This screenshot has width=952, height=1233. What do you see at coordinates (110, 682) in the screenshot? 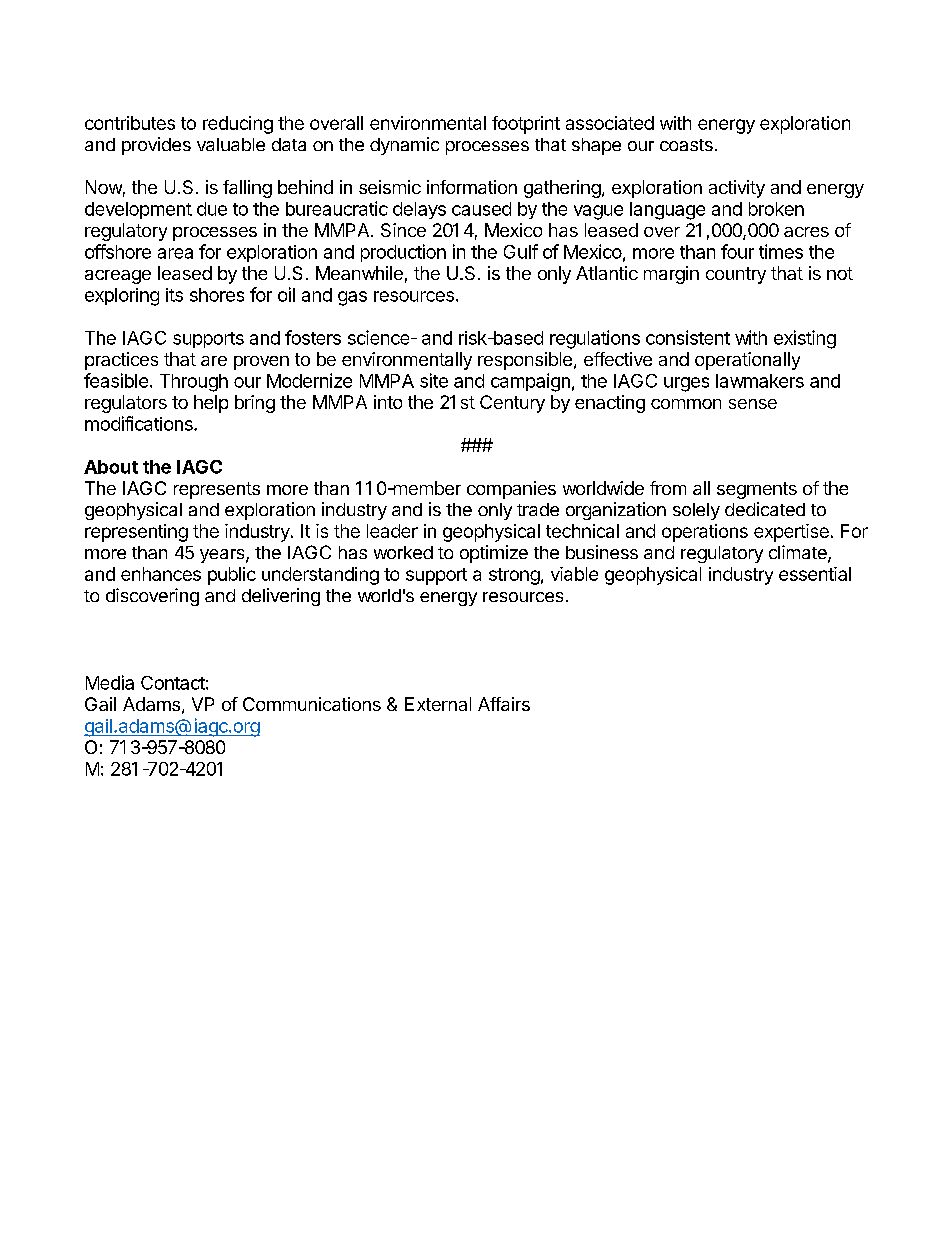
I see `Media` at bounding box center [110, 682].
